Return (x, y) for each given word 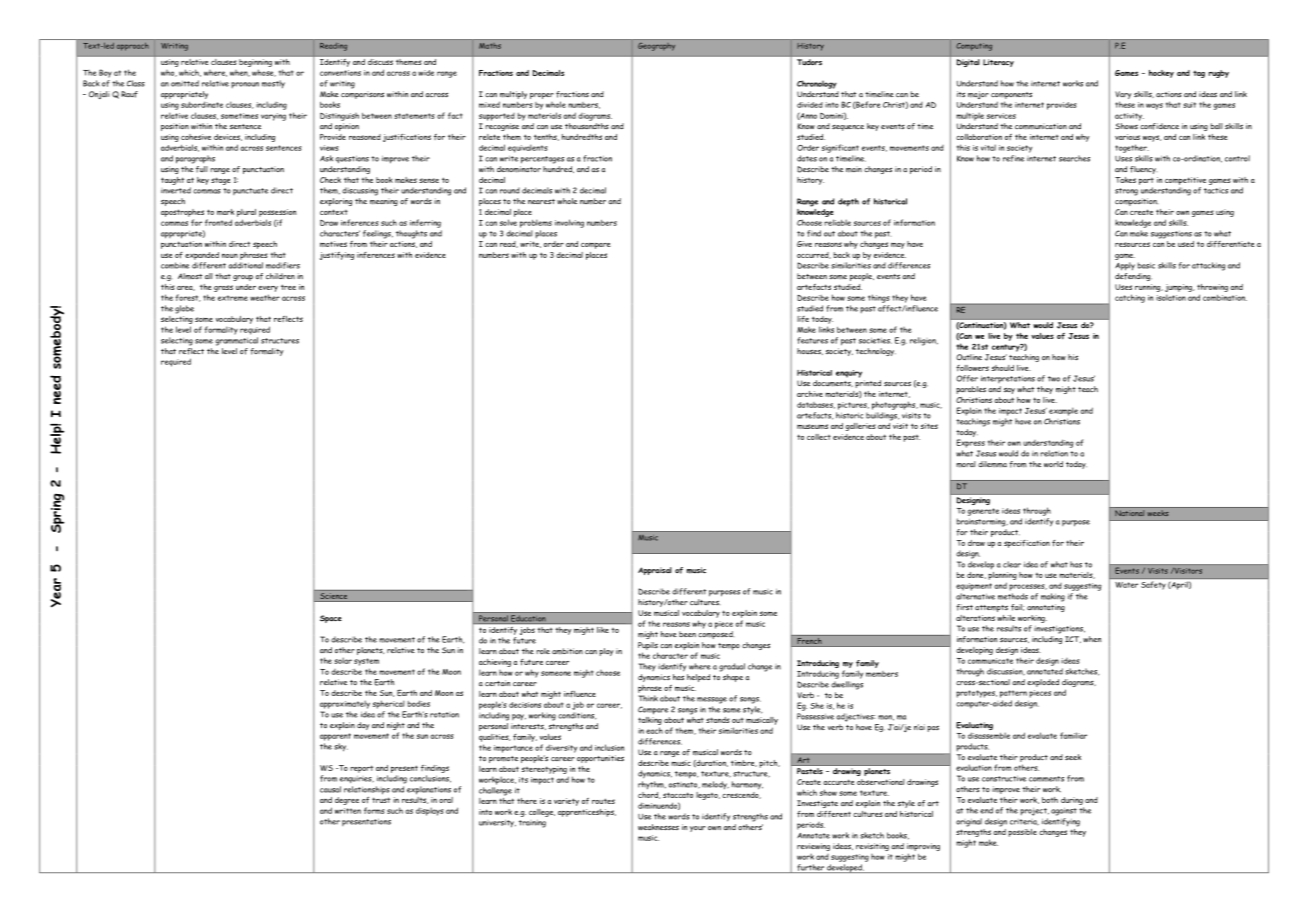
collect (819, 437)
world (1053, 464)
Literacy (998, 63)
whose (264, 73)
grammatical (236, 341)
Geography (656, 47)
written (348, 811)
